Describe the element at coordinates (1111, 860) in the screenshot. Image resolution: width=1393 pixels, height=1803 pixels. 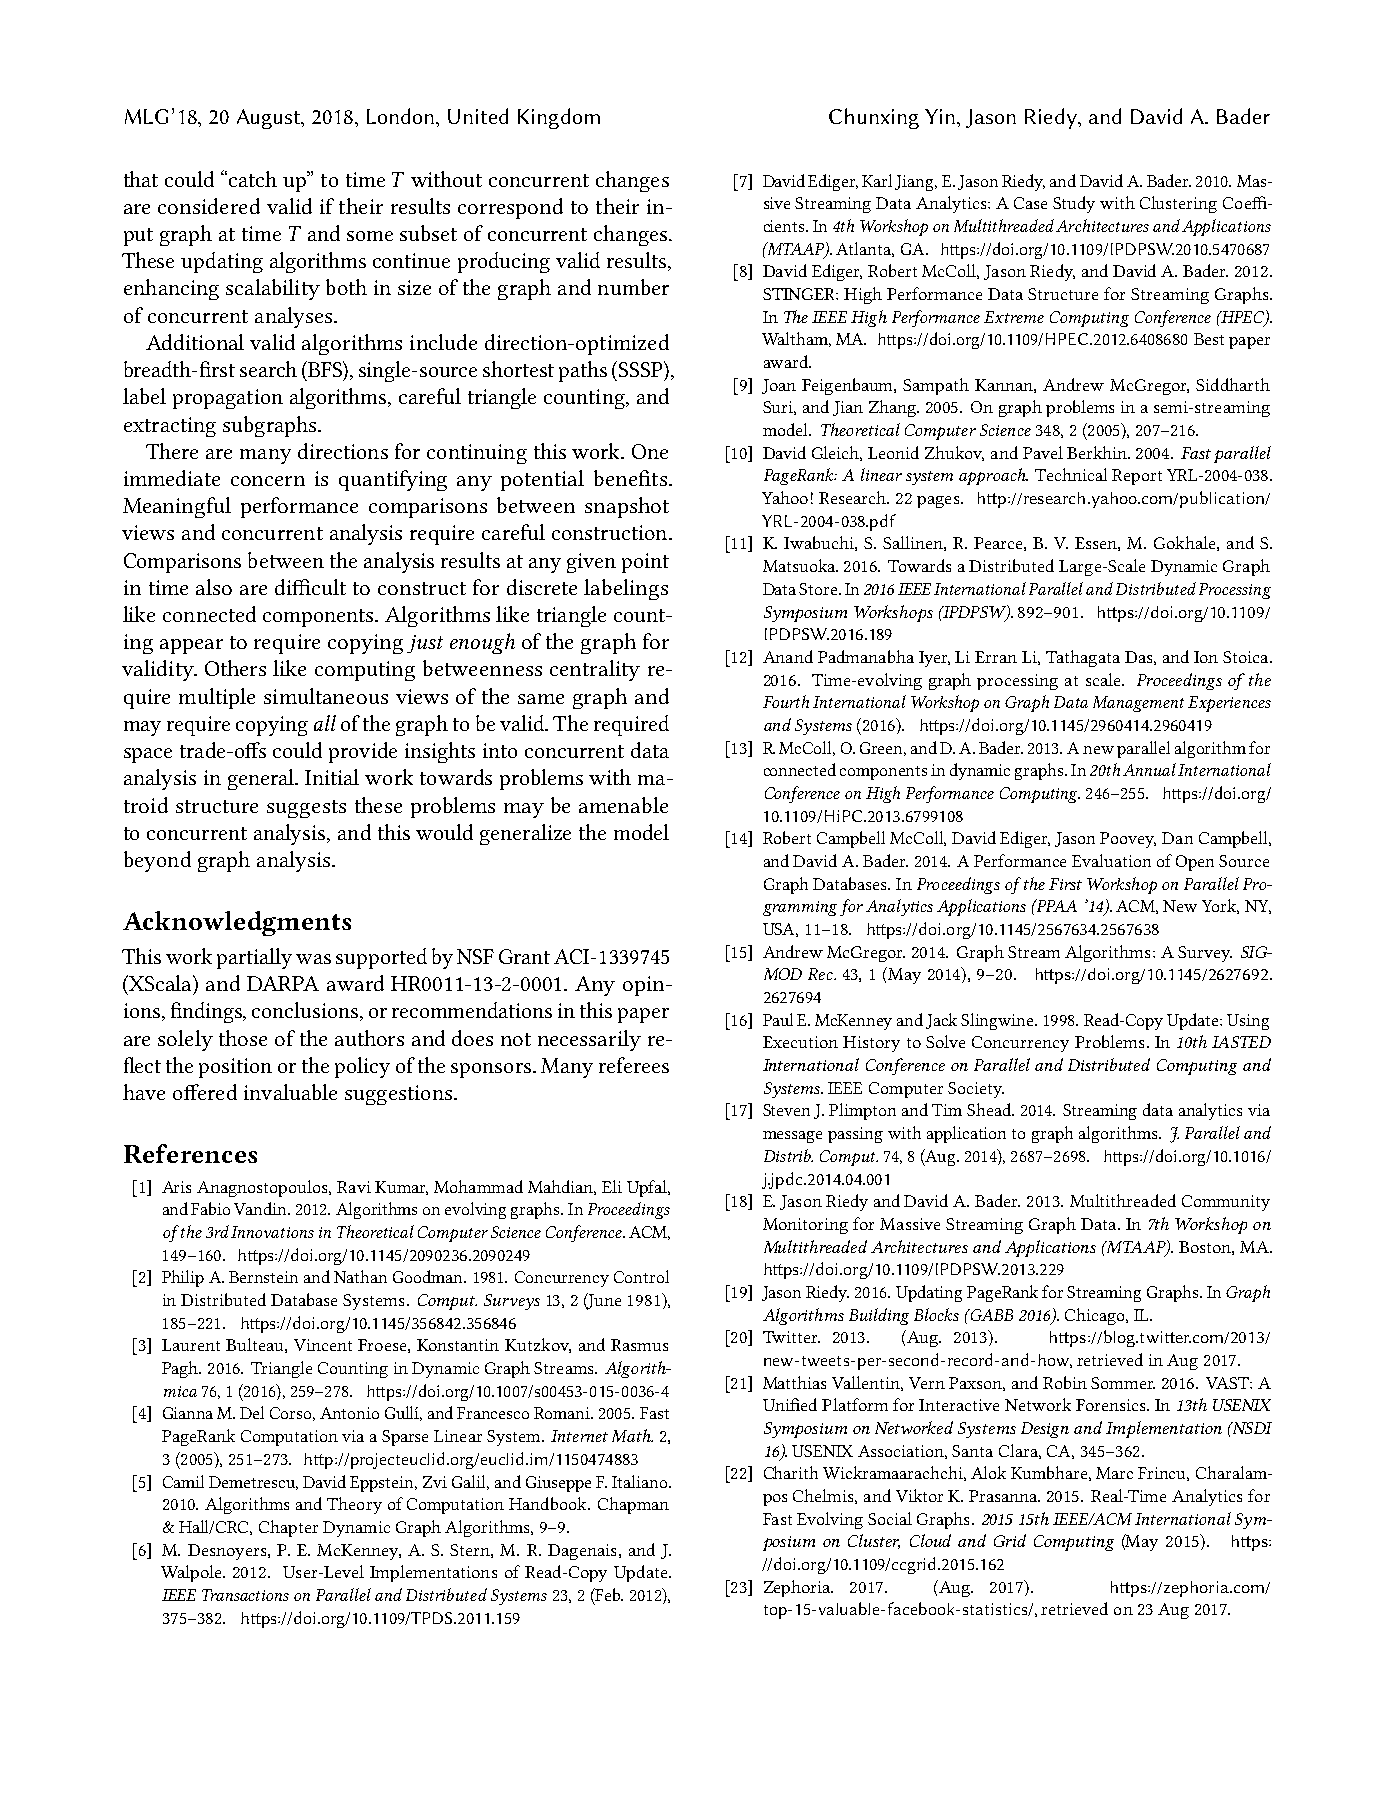
I see `Evaluation` at that location.
